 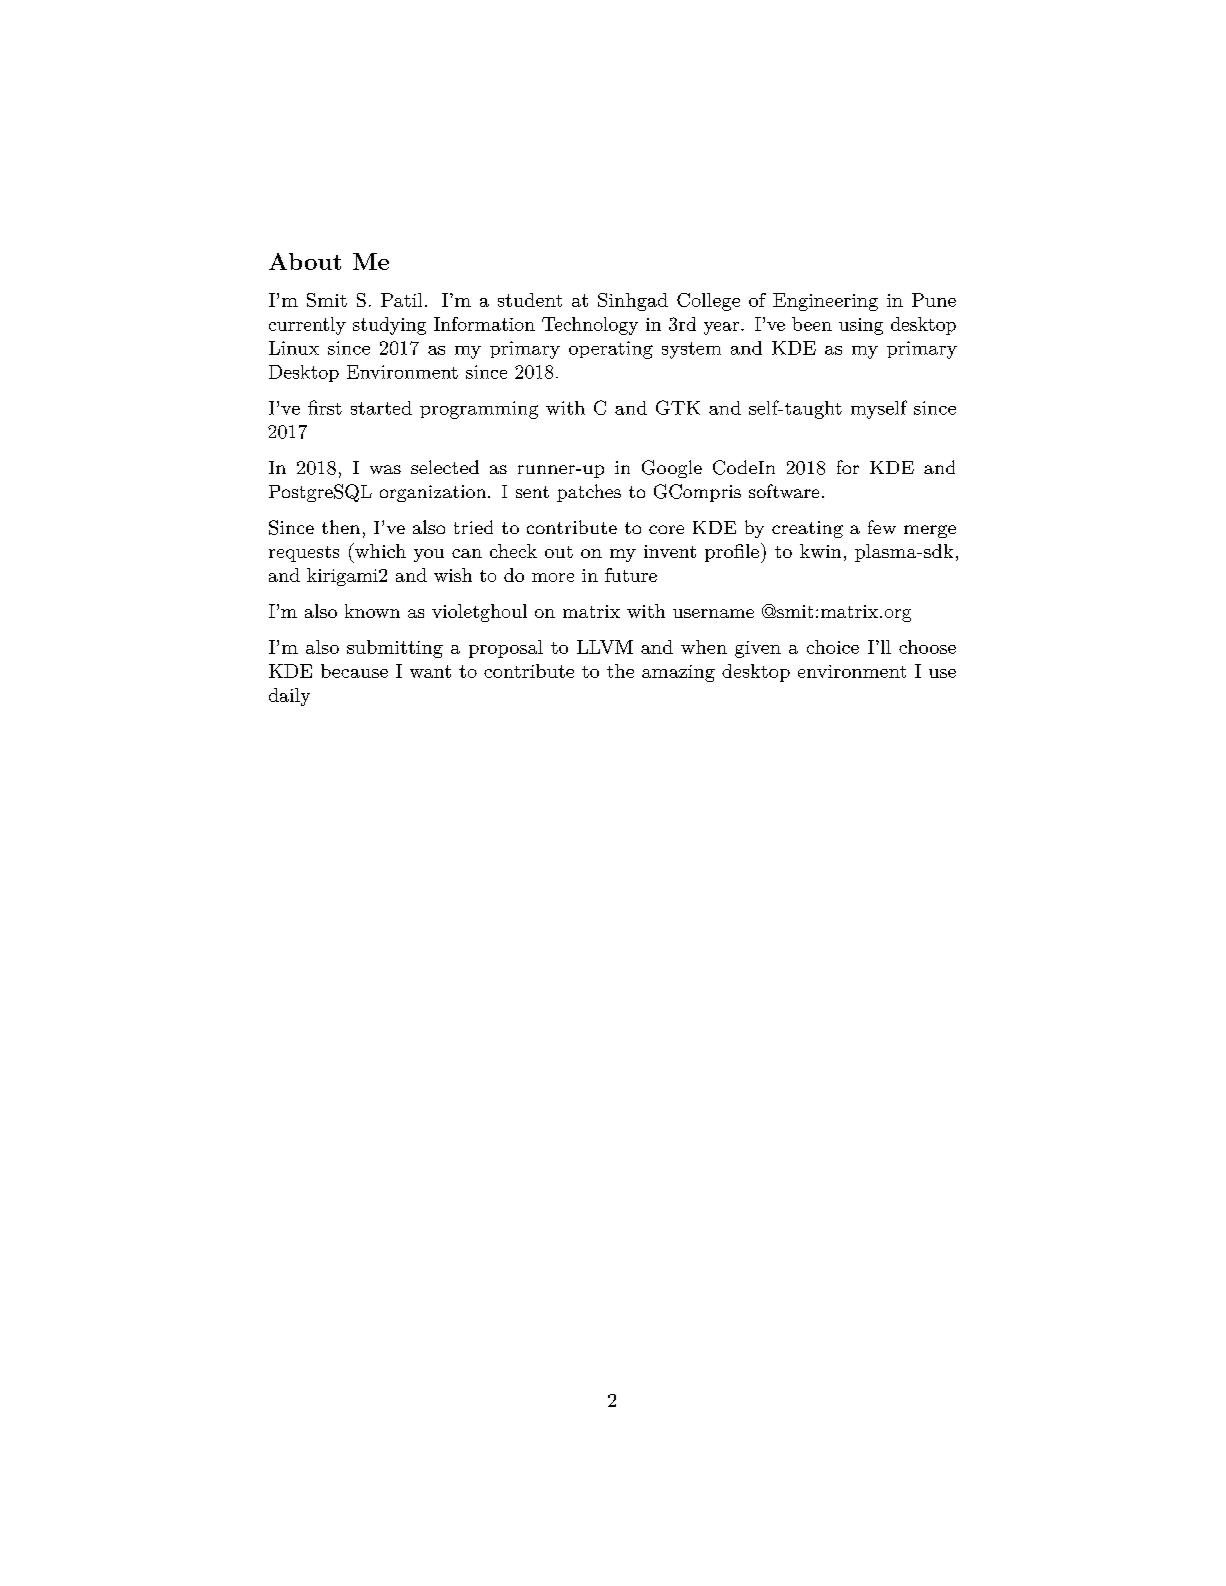 I want to click on core, so click(x=666, y=529).
